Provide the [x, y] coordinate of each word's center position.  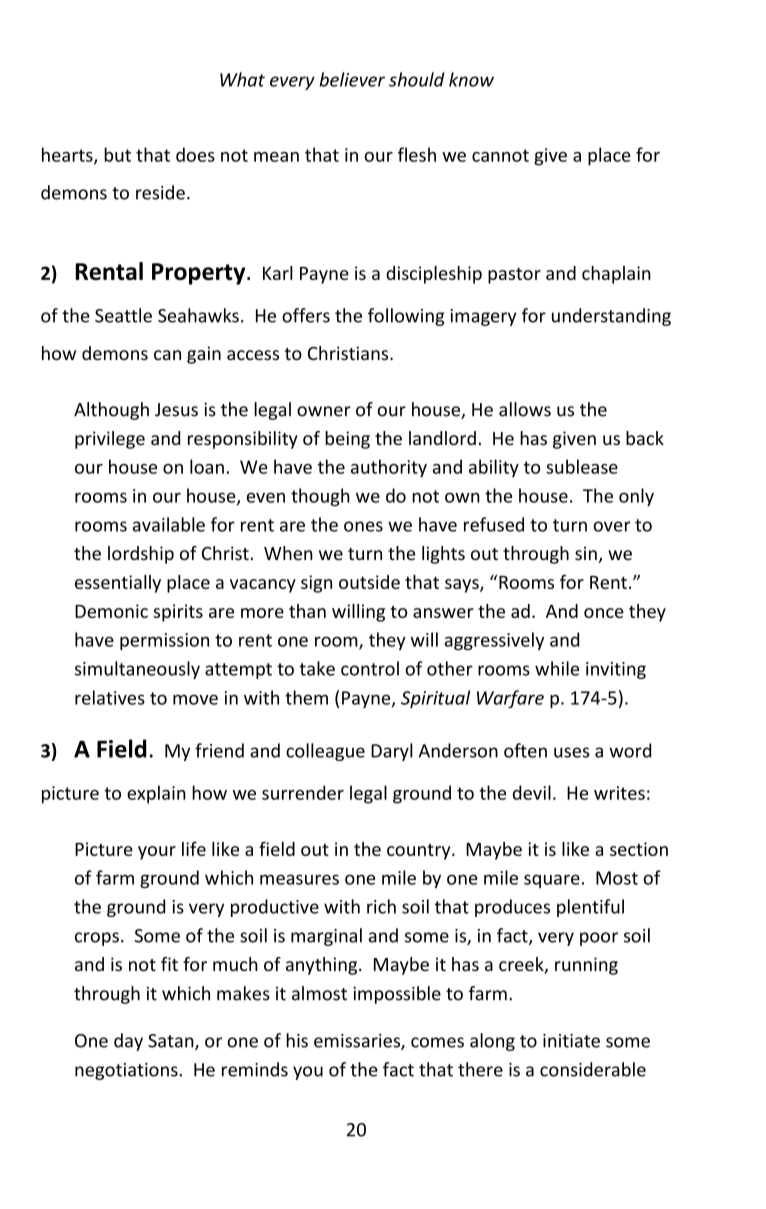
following [406, 317]
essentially [118, 584]
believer [352, 79]
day [128, 1042]
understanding [611, 317]
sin [586, 553]
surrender [303, 792]
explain [156, 794]
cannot [500, 155]
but [117, 154]
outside [369, 582]
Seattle [123, 315]
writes [619, 793]
